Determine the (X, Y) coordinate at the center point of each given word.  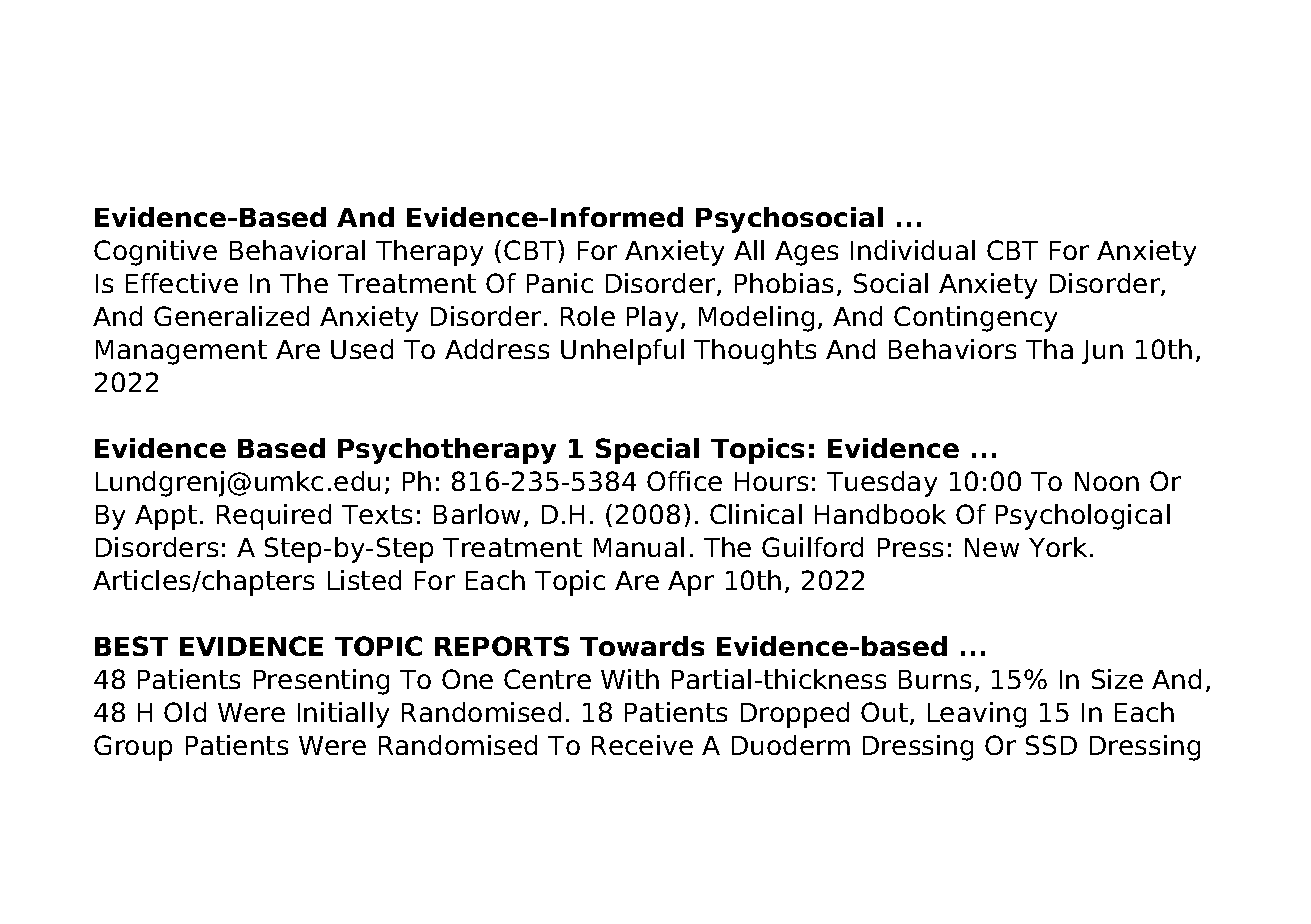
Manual (639, 547)
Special (647, 451)
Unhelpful (622, 352)
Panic (560, 283)
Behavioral (297, 250)
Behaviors (952, 349)
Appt (166, 517)
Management (181, 352)
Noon (1107, 481)
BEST (131, 646)
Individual (913, 250)
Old (185, 712)
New (992, 547)
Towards (642, 646)
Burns (935, 679)
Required (274, 517)
